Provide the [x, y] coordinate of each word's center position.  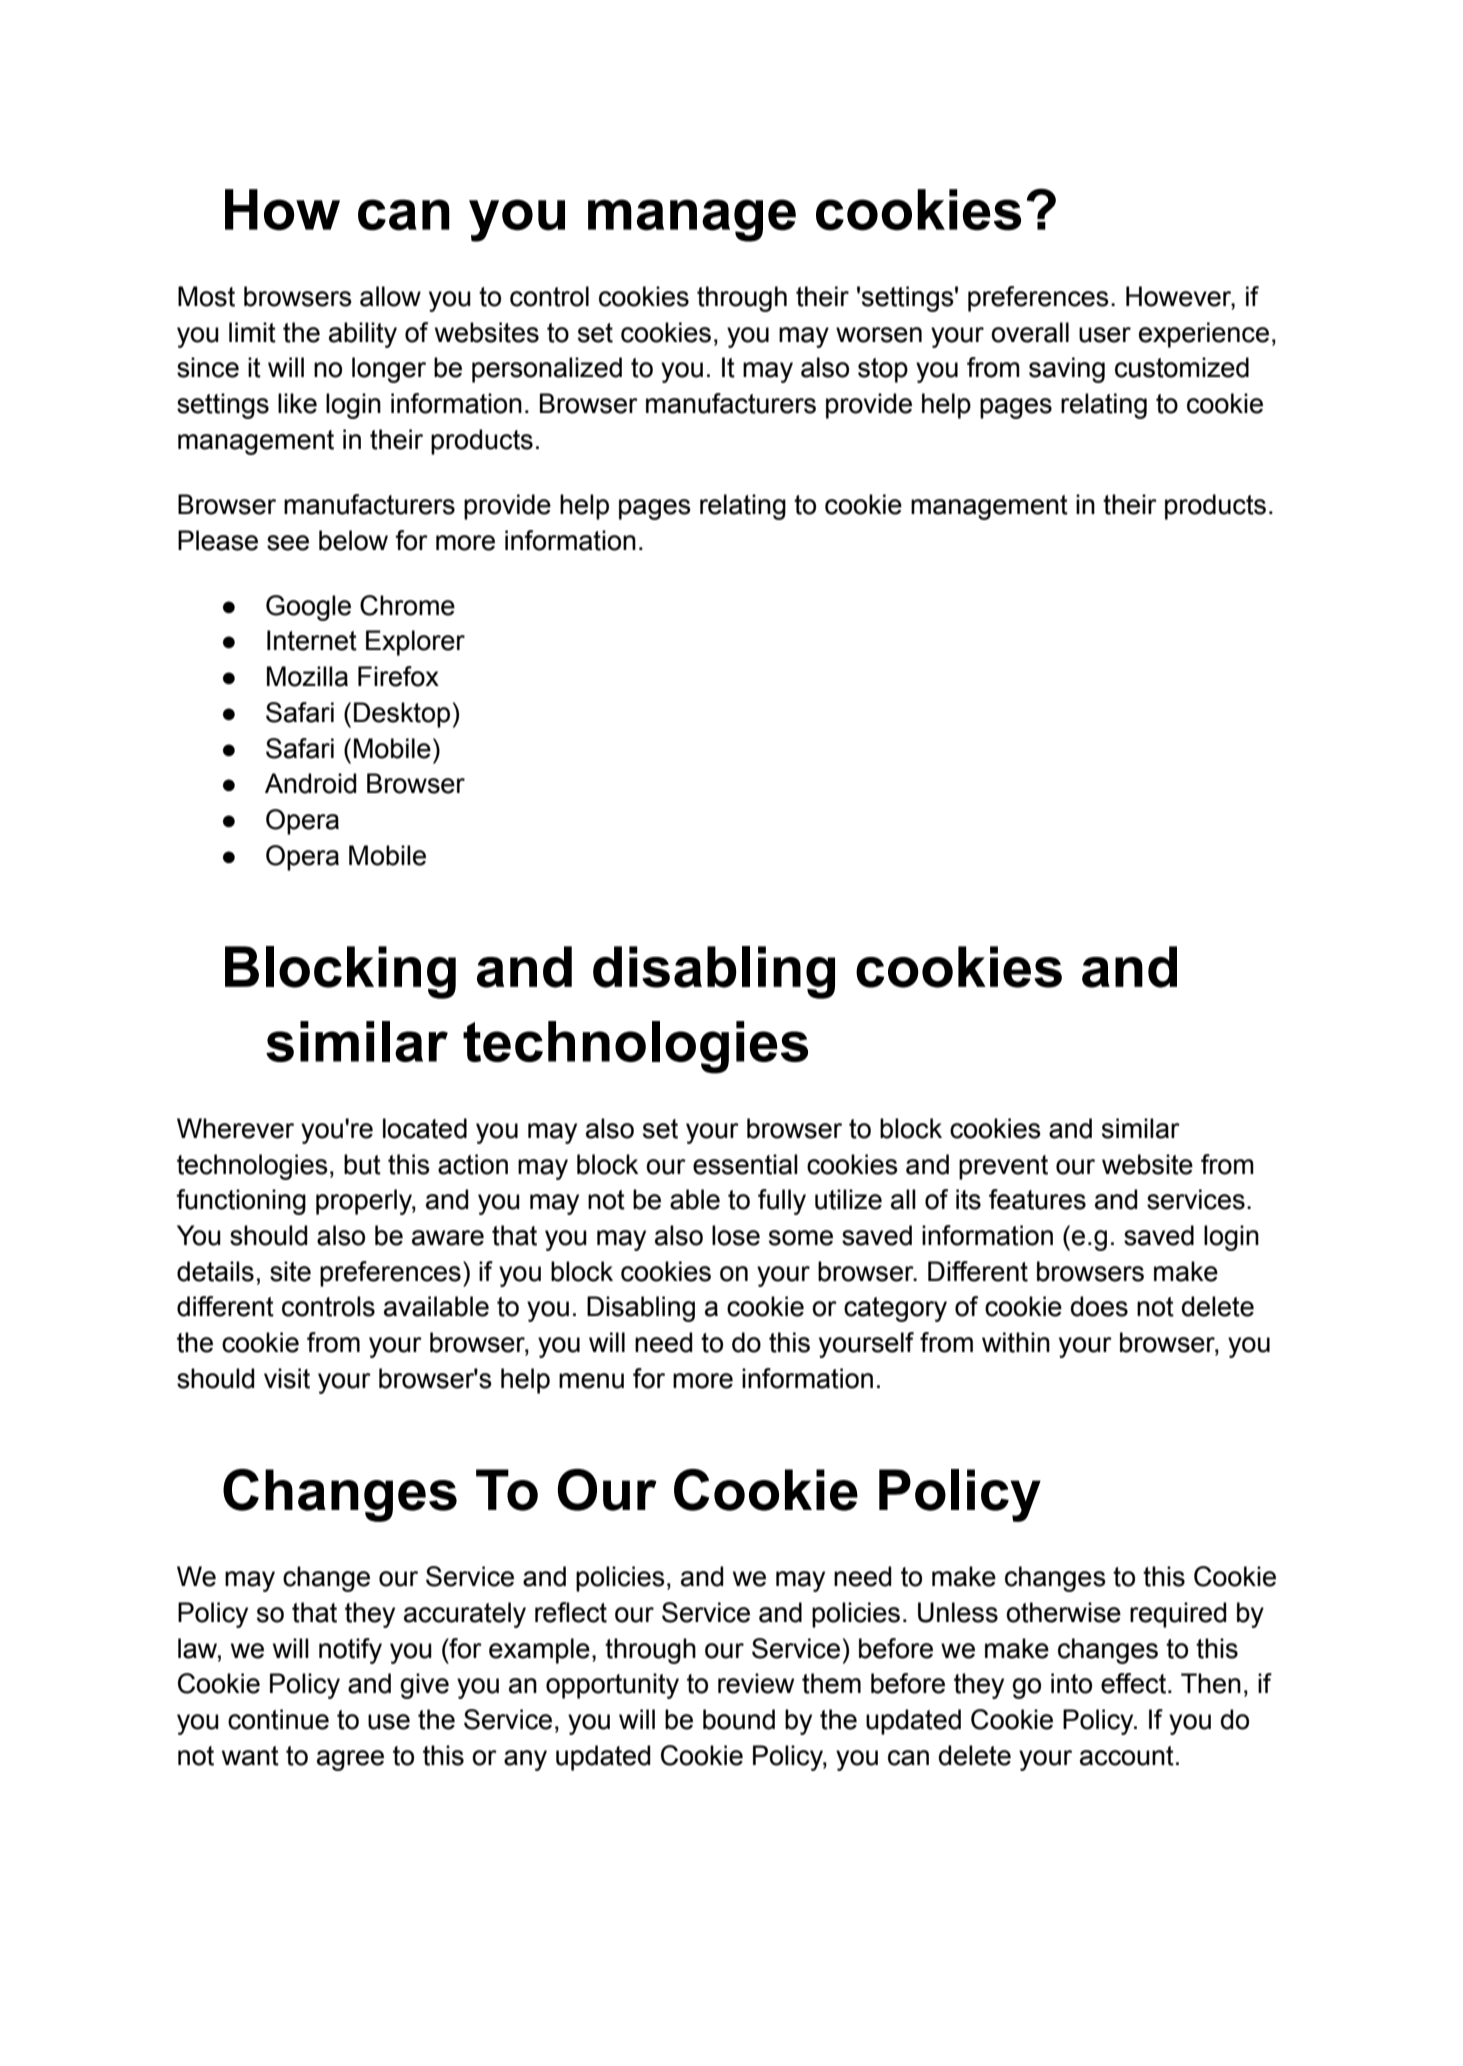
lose [736, 1235]
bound [739, 1719]
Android [310, 783]
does [1099, 1306]
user [1105, 335]
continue [278, 1719]
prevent [1003, 1167]
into [1071, 1683]
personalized [547, 370]
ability [363, 335]
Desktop [402, 715]
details [215, 1271]
